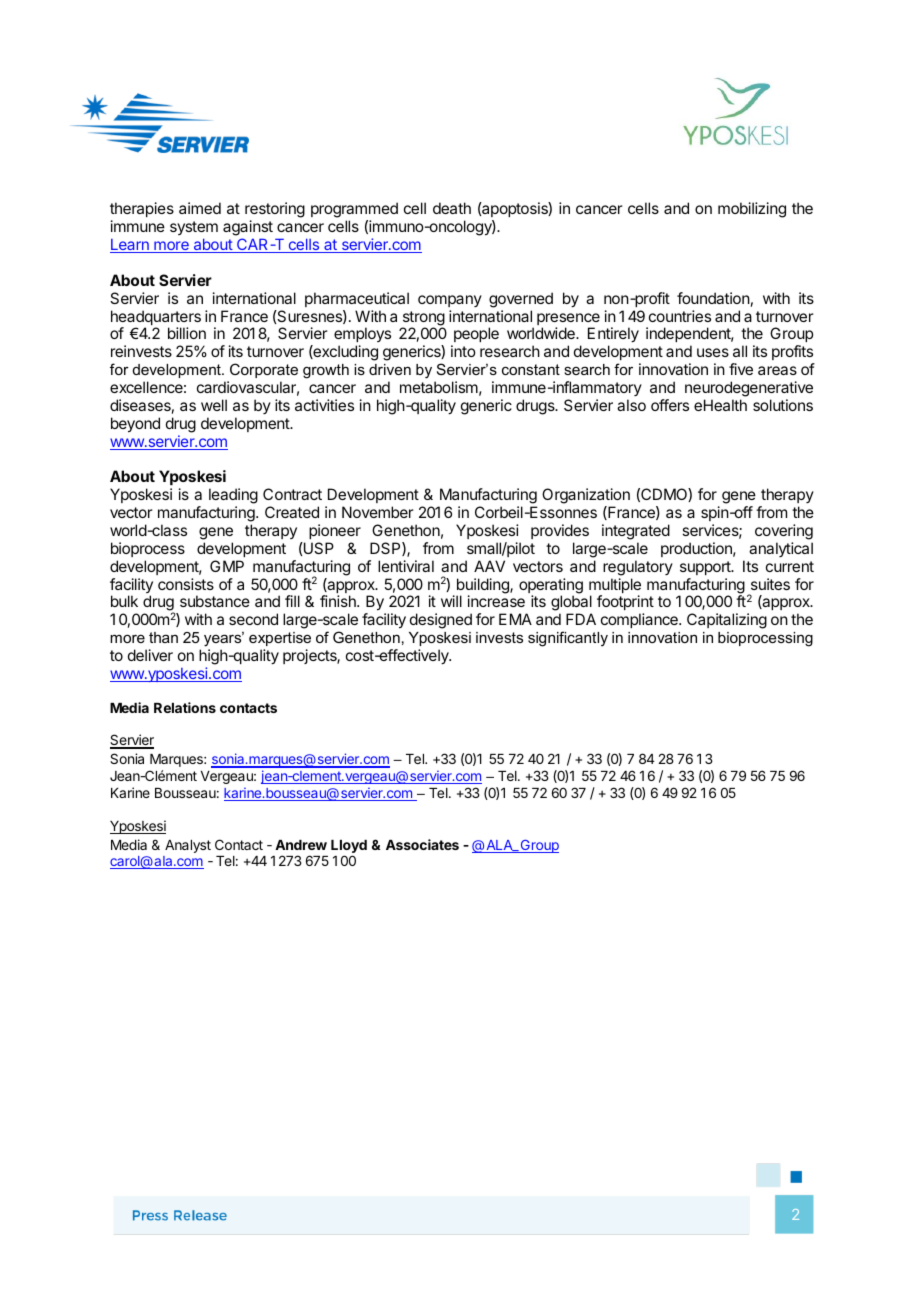  What do you see at coordinates (752, 210) in the image?
I see `mobilizing` at bounding box center [752, 210].
